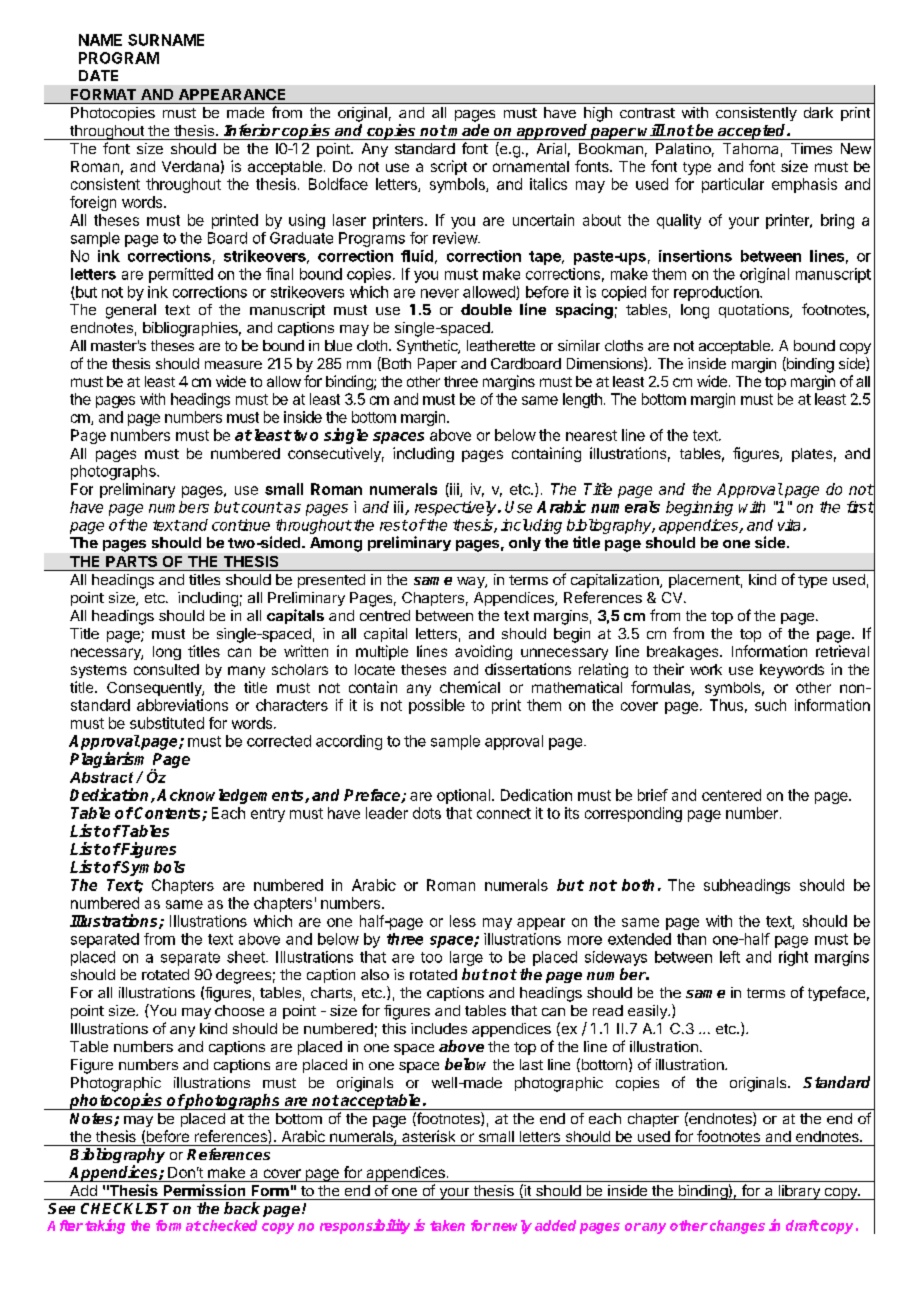  I want to click on Synthetic, so click(428, 347).
